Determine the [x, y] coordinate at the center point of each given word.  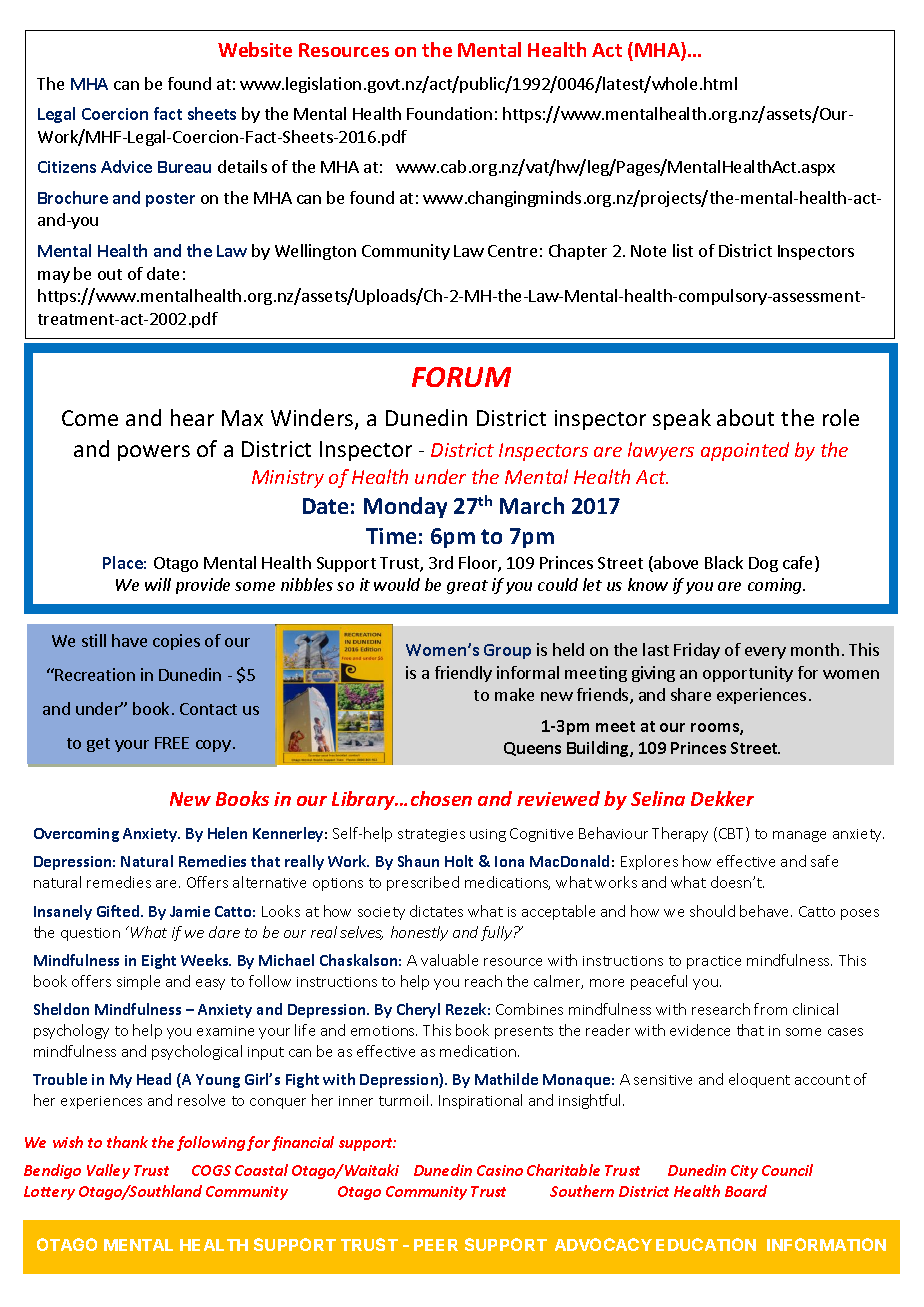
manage [799, 836]
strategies [431, 835]
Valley [108, 1171]
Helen [227, 833]
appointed [745, 451]
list [683, 250]
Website [255, 49]
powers [154, 453]
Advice [126, 166]
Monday [405, 507]
